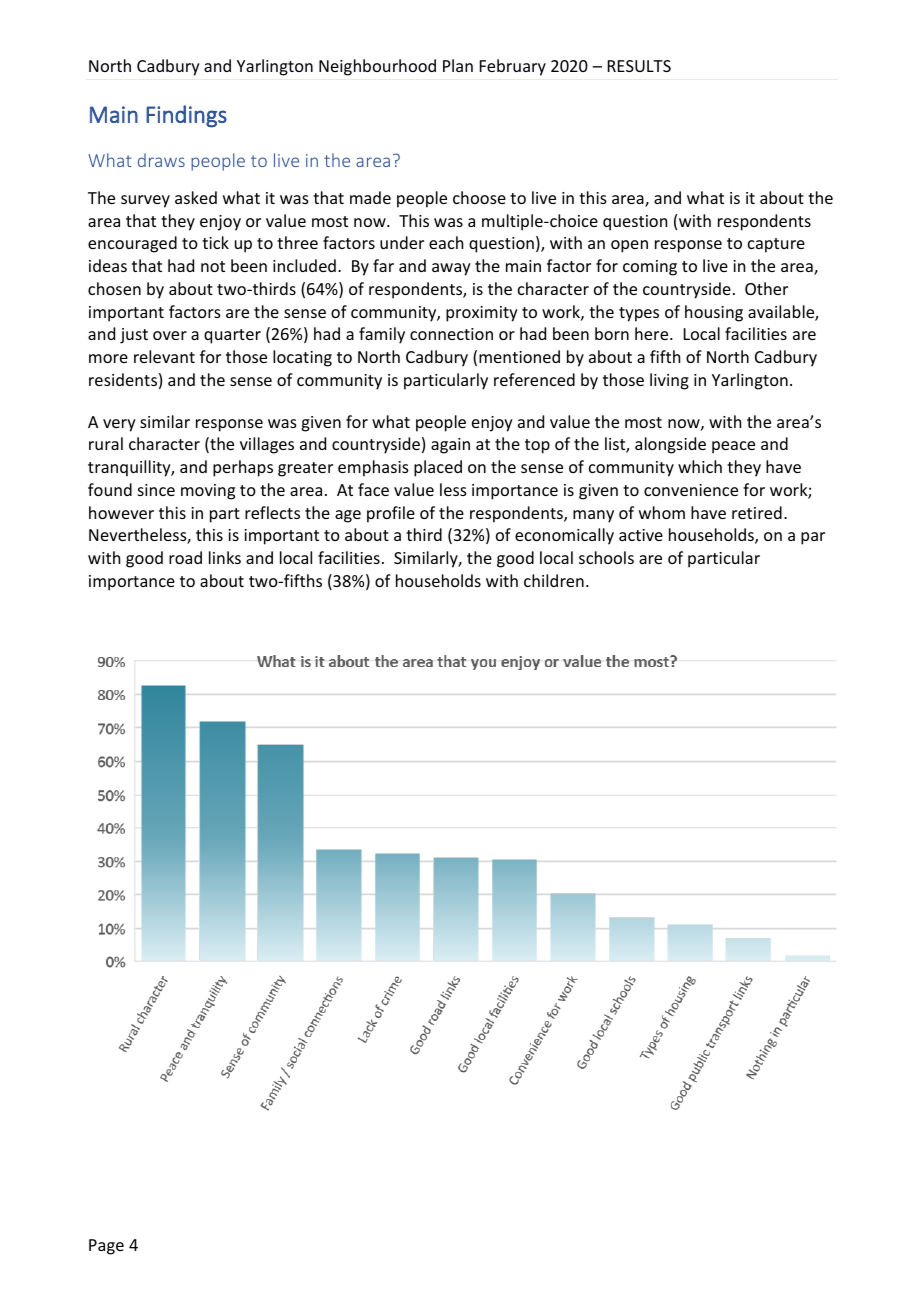 The height and width of the image is (1309, 924). I want to click on Plan, so click(458, 65).
